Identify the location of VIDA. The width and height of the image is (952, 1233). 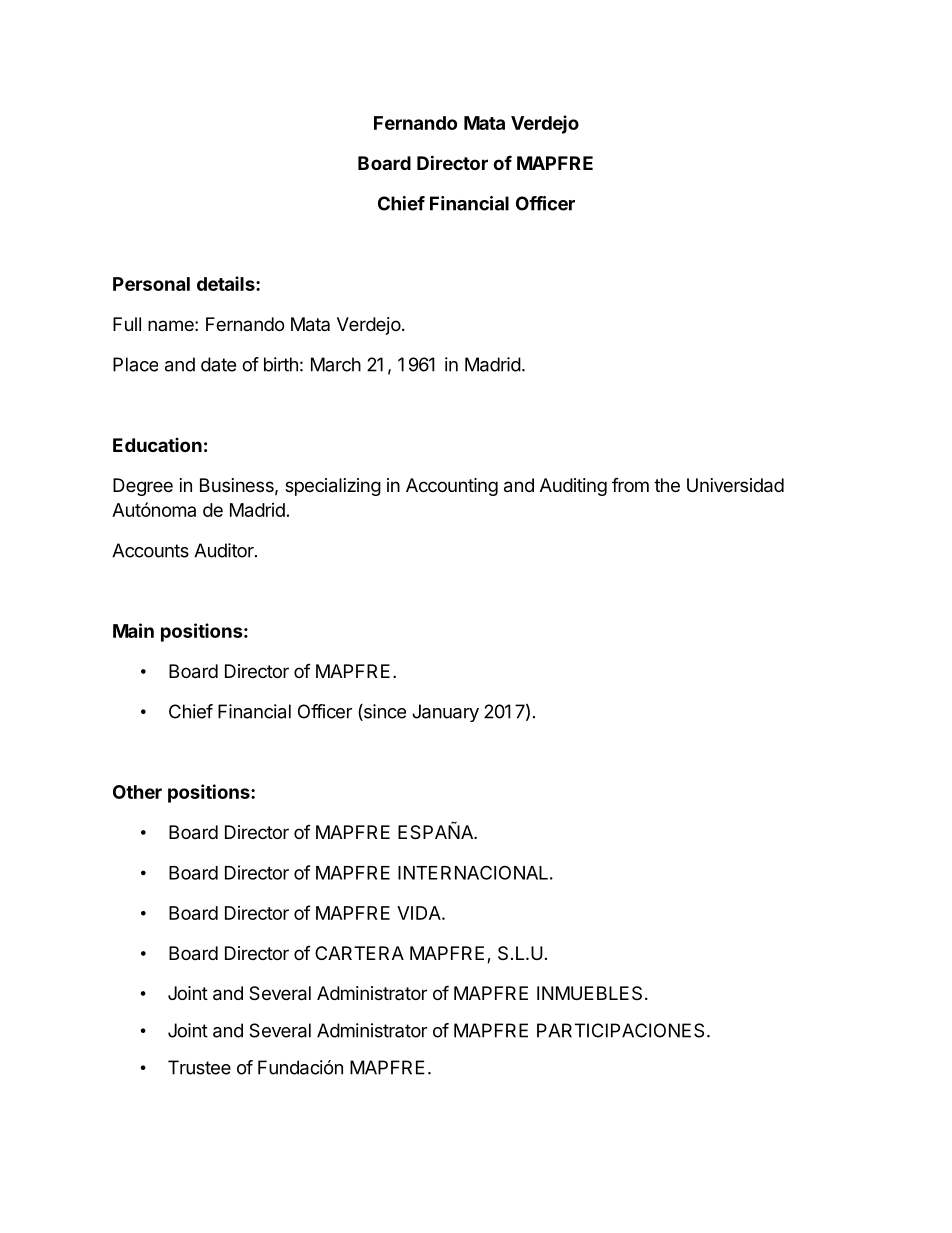
(420, 913).
